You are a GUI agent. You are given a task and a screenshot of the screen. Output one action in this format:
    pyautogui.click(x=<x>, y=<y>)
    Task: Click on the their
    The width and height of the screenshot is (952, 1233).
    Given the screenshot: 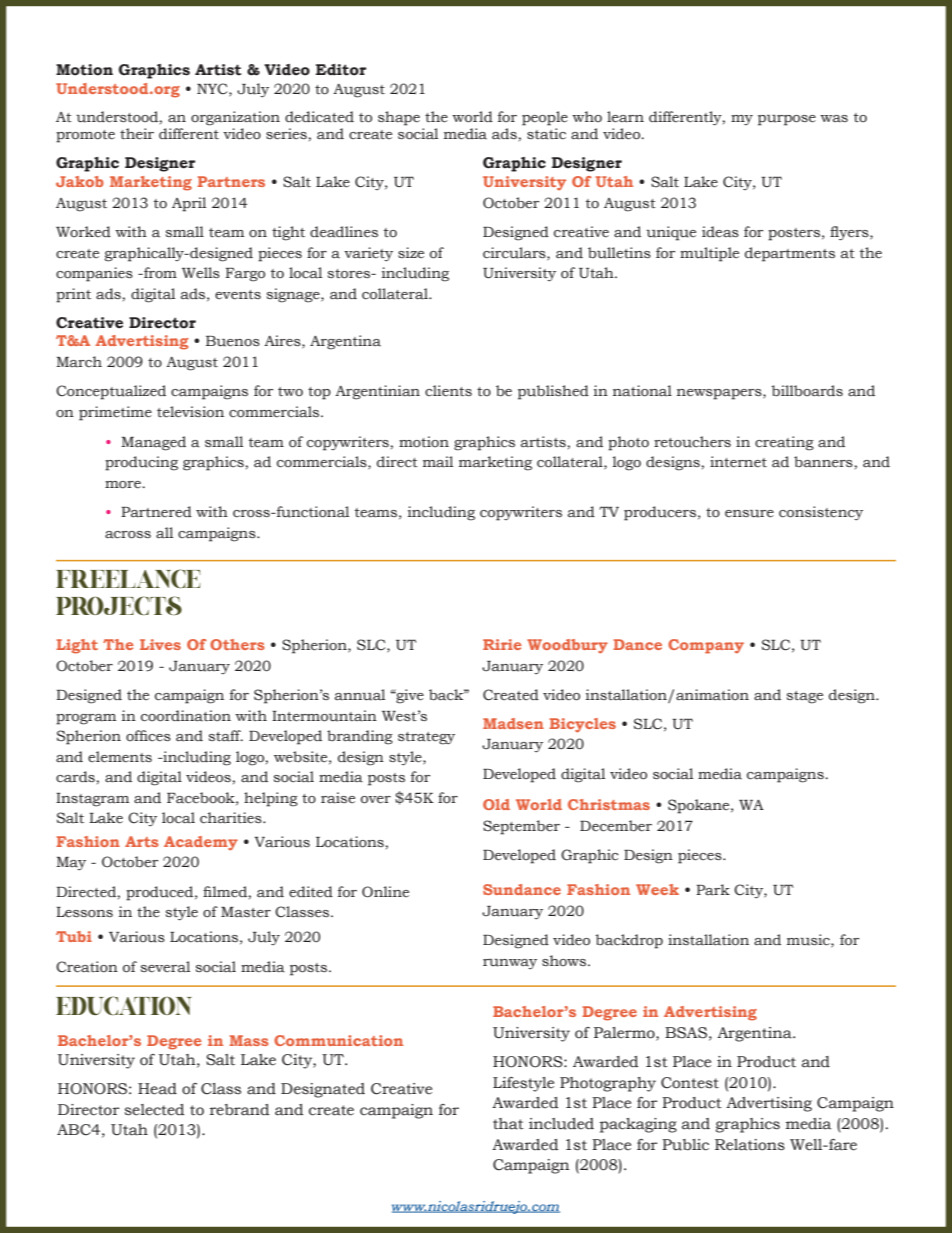 What is the action you would take?
    pyautogui.click(x=137, y=134)
